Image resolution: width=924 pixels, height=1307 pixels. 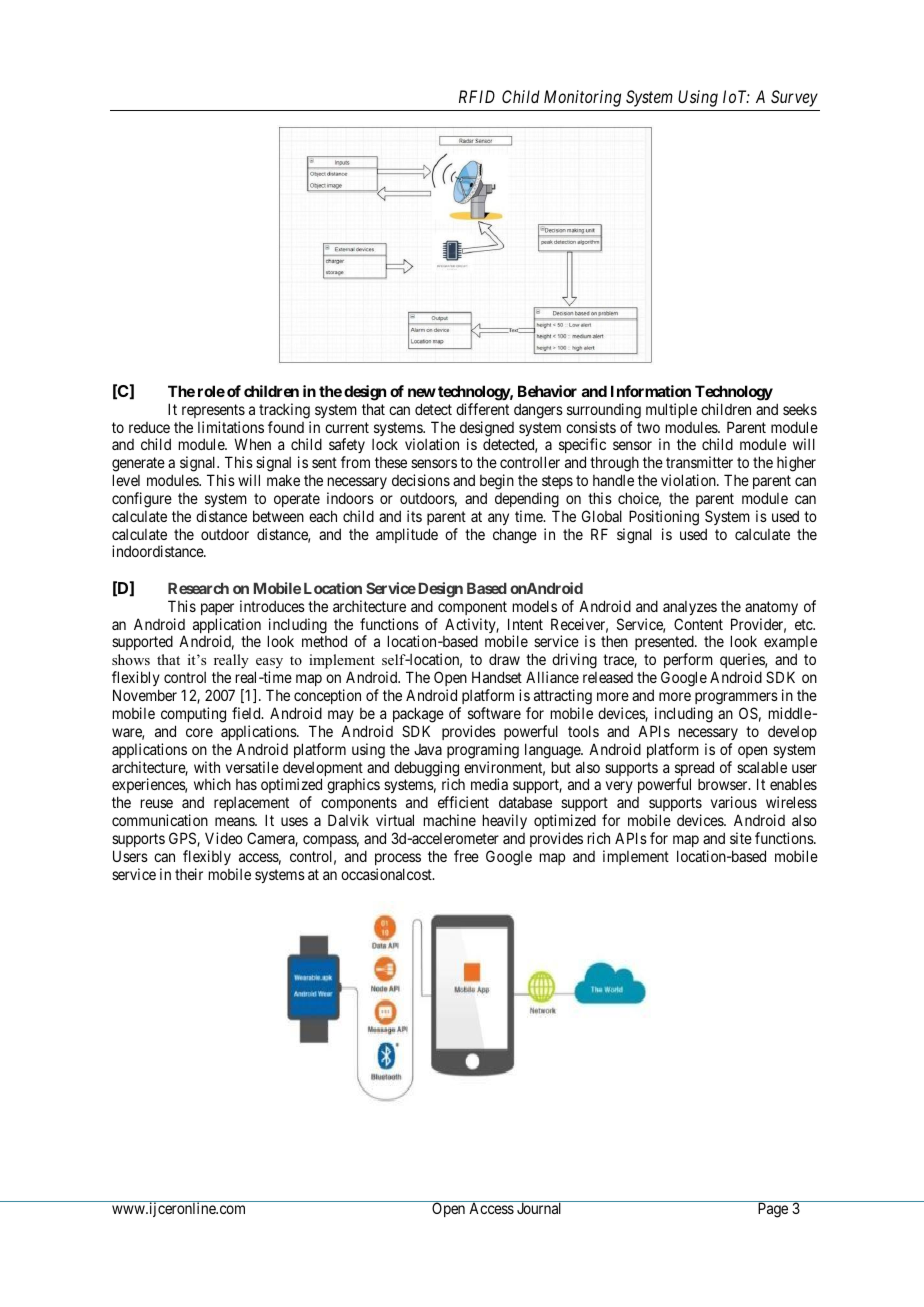 I want to click on Monitoring, so click(x=582, y=98).
